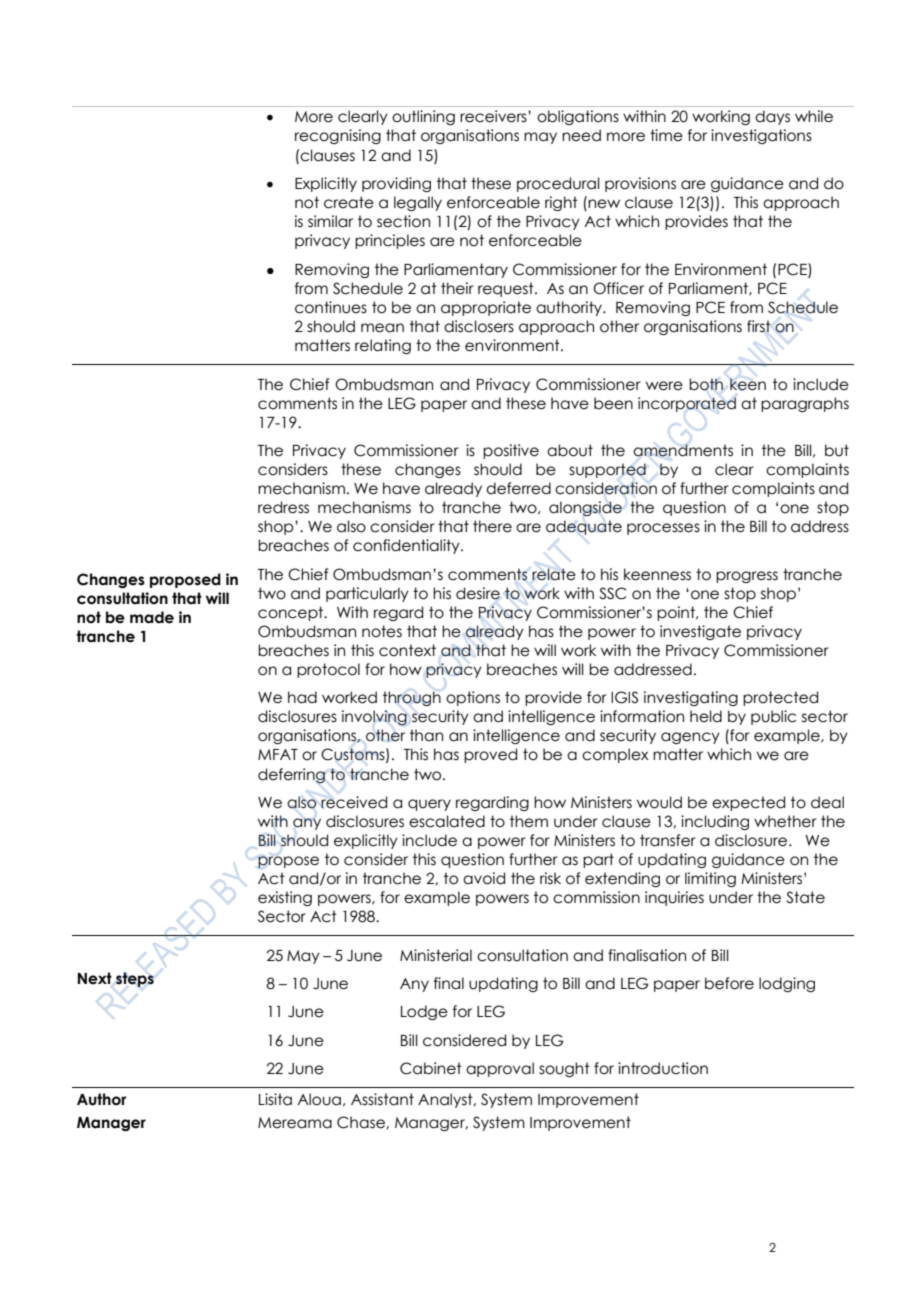  What do you see at coordinates (338, 136) in the screenshot?
I see `recognising` at bounding box center [338, 136].
